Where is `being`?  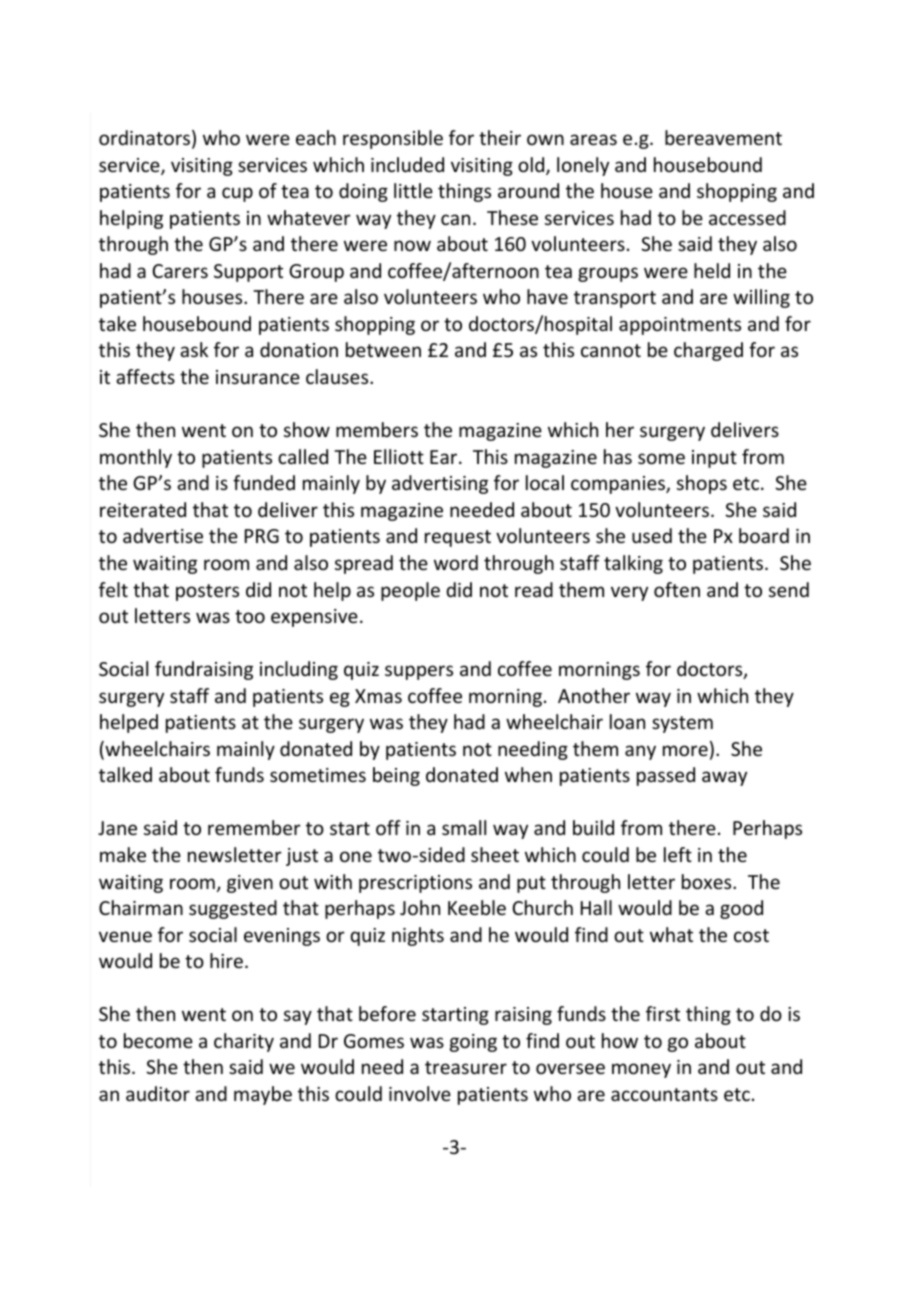
being is located at coordinates (396, 776).
